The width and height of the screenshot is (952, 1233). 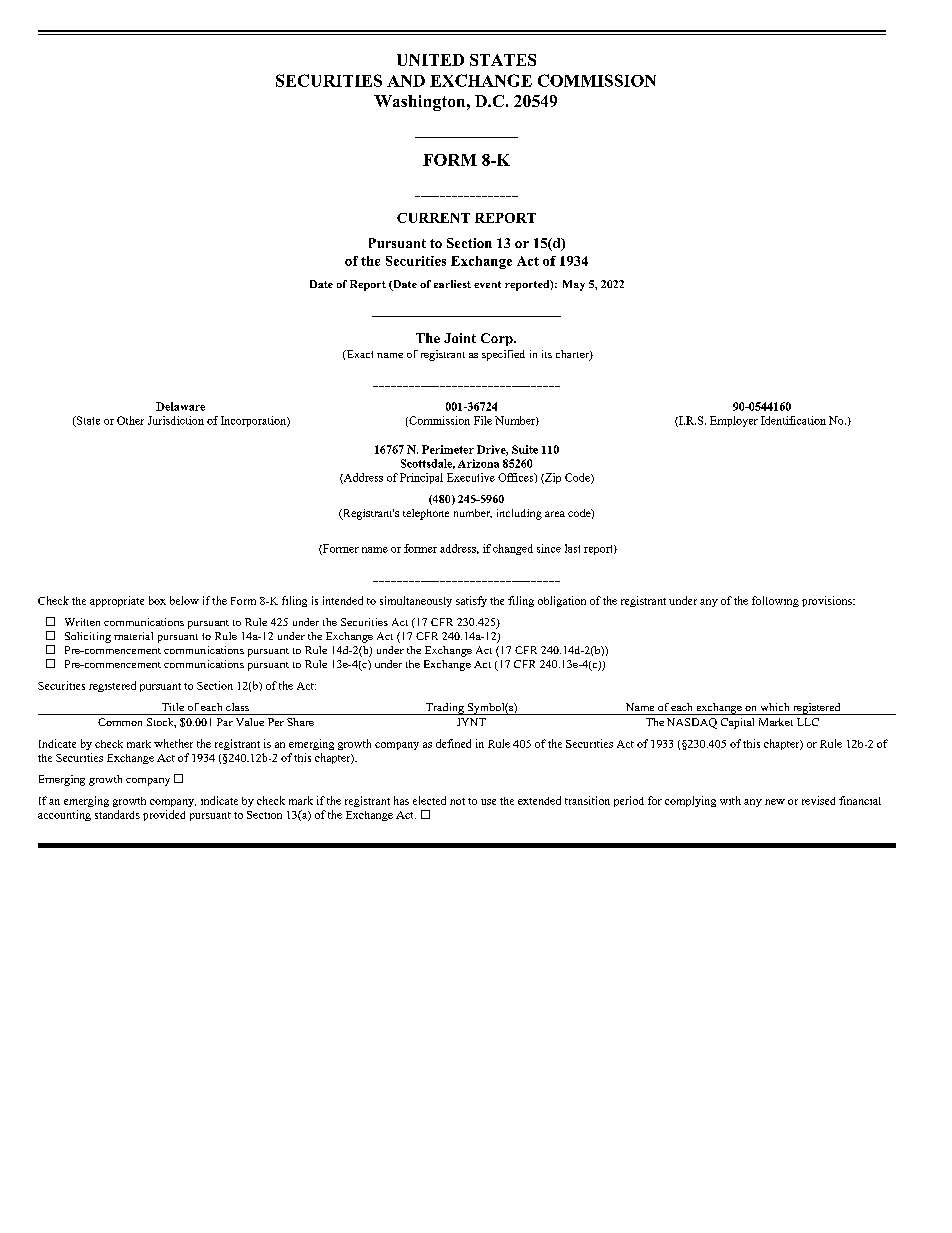 What do you see at coordinates (457, 801) in the screenshot?
I see `not` at bounding box center [457, 801].
